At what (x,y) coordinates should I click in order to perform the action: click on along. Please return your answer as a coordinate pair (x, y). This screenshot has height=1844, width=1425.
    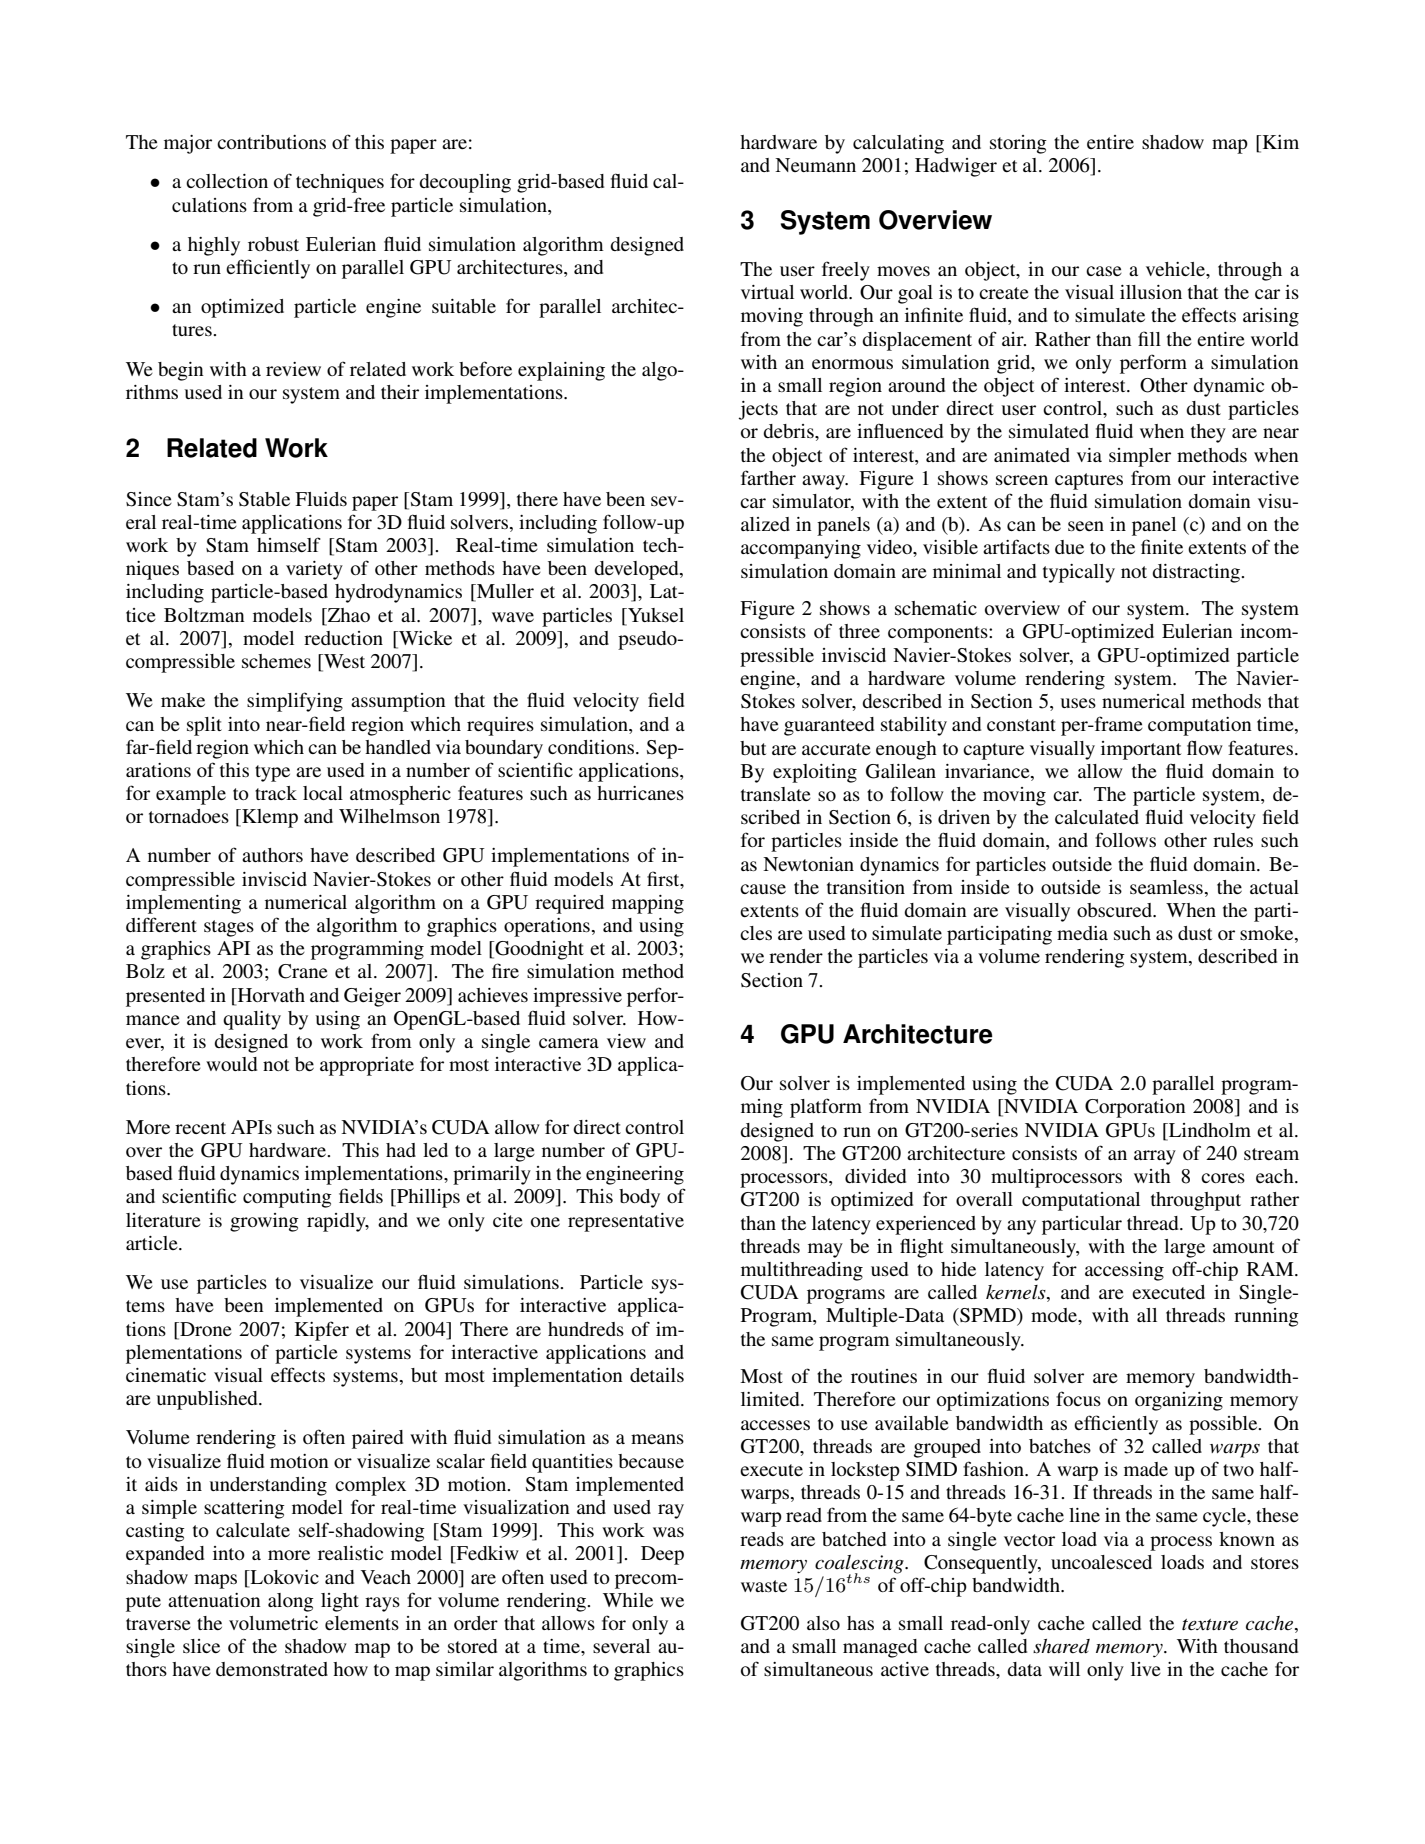
    Looking at the image, I should click on (291, 1602).
